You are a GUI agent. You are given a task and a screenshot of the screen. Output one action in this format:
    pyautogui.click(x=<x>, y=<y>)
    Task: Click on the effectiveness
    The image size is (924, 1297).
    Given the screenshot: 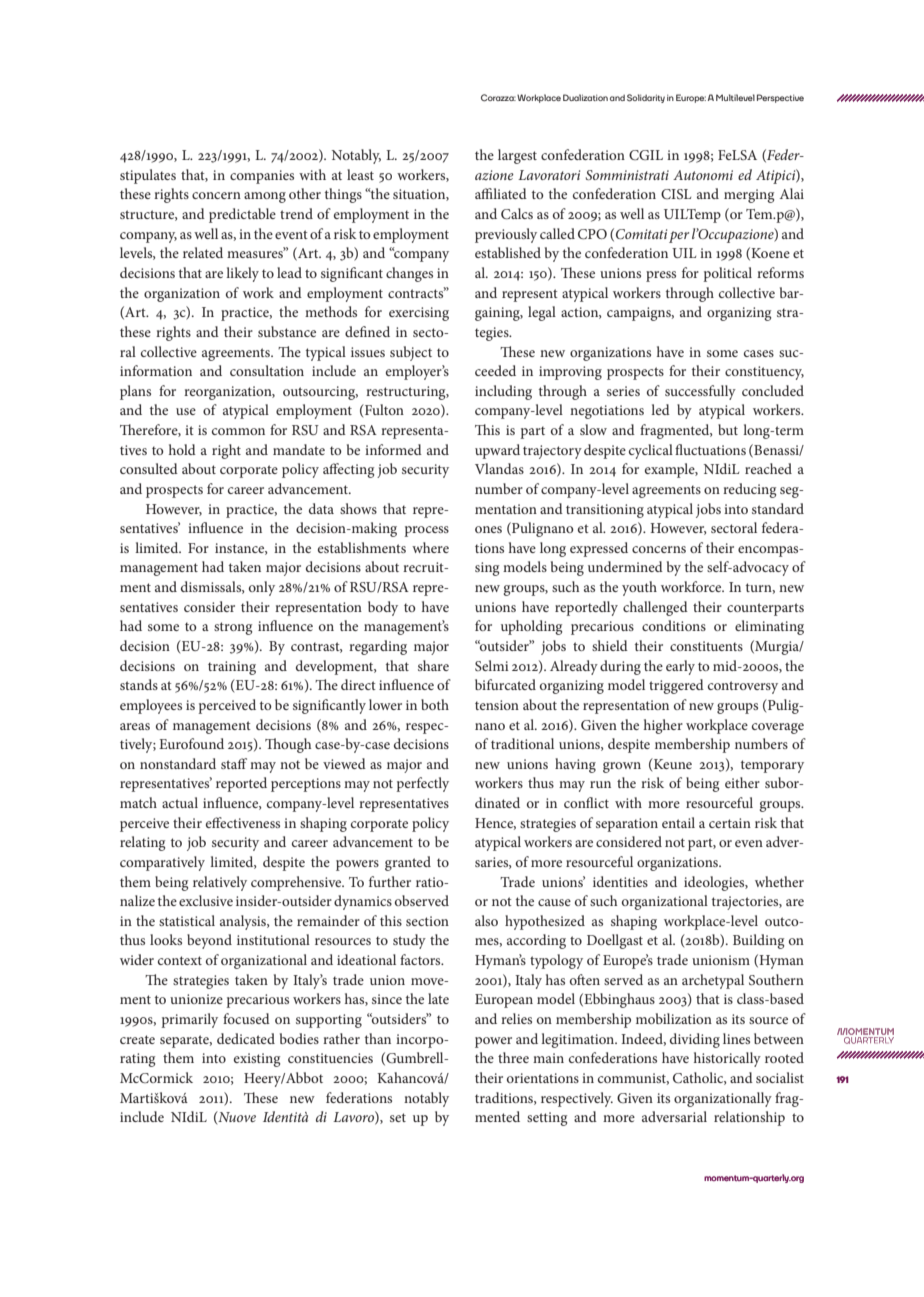 What is the action you would take?
    pyautogui.click(x=243, y=822)
